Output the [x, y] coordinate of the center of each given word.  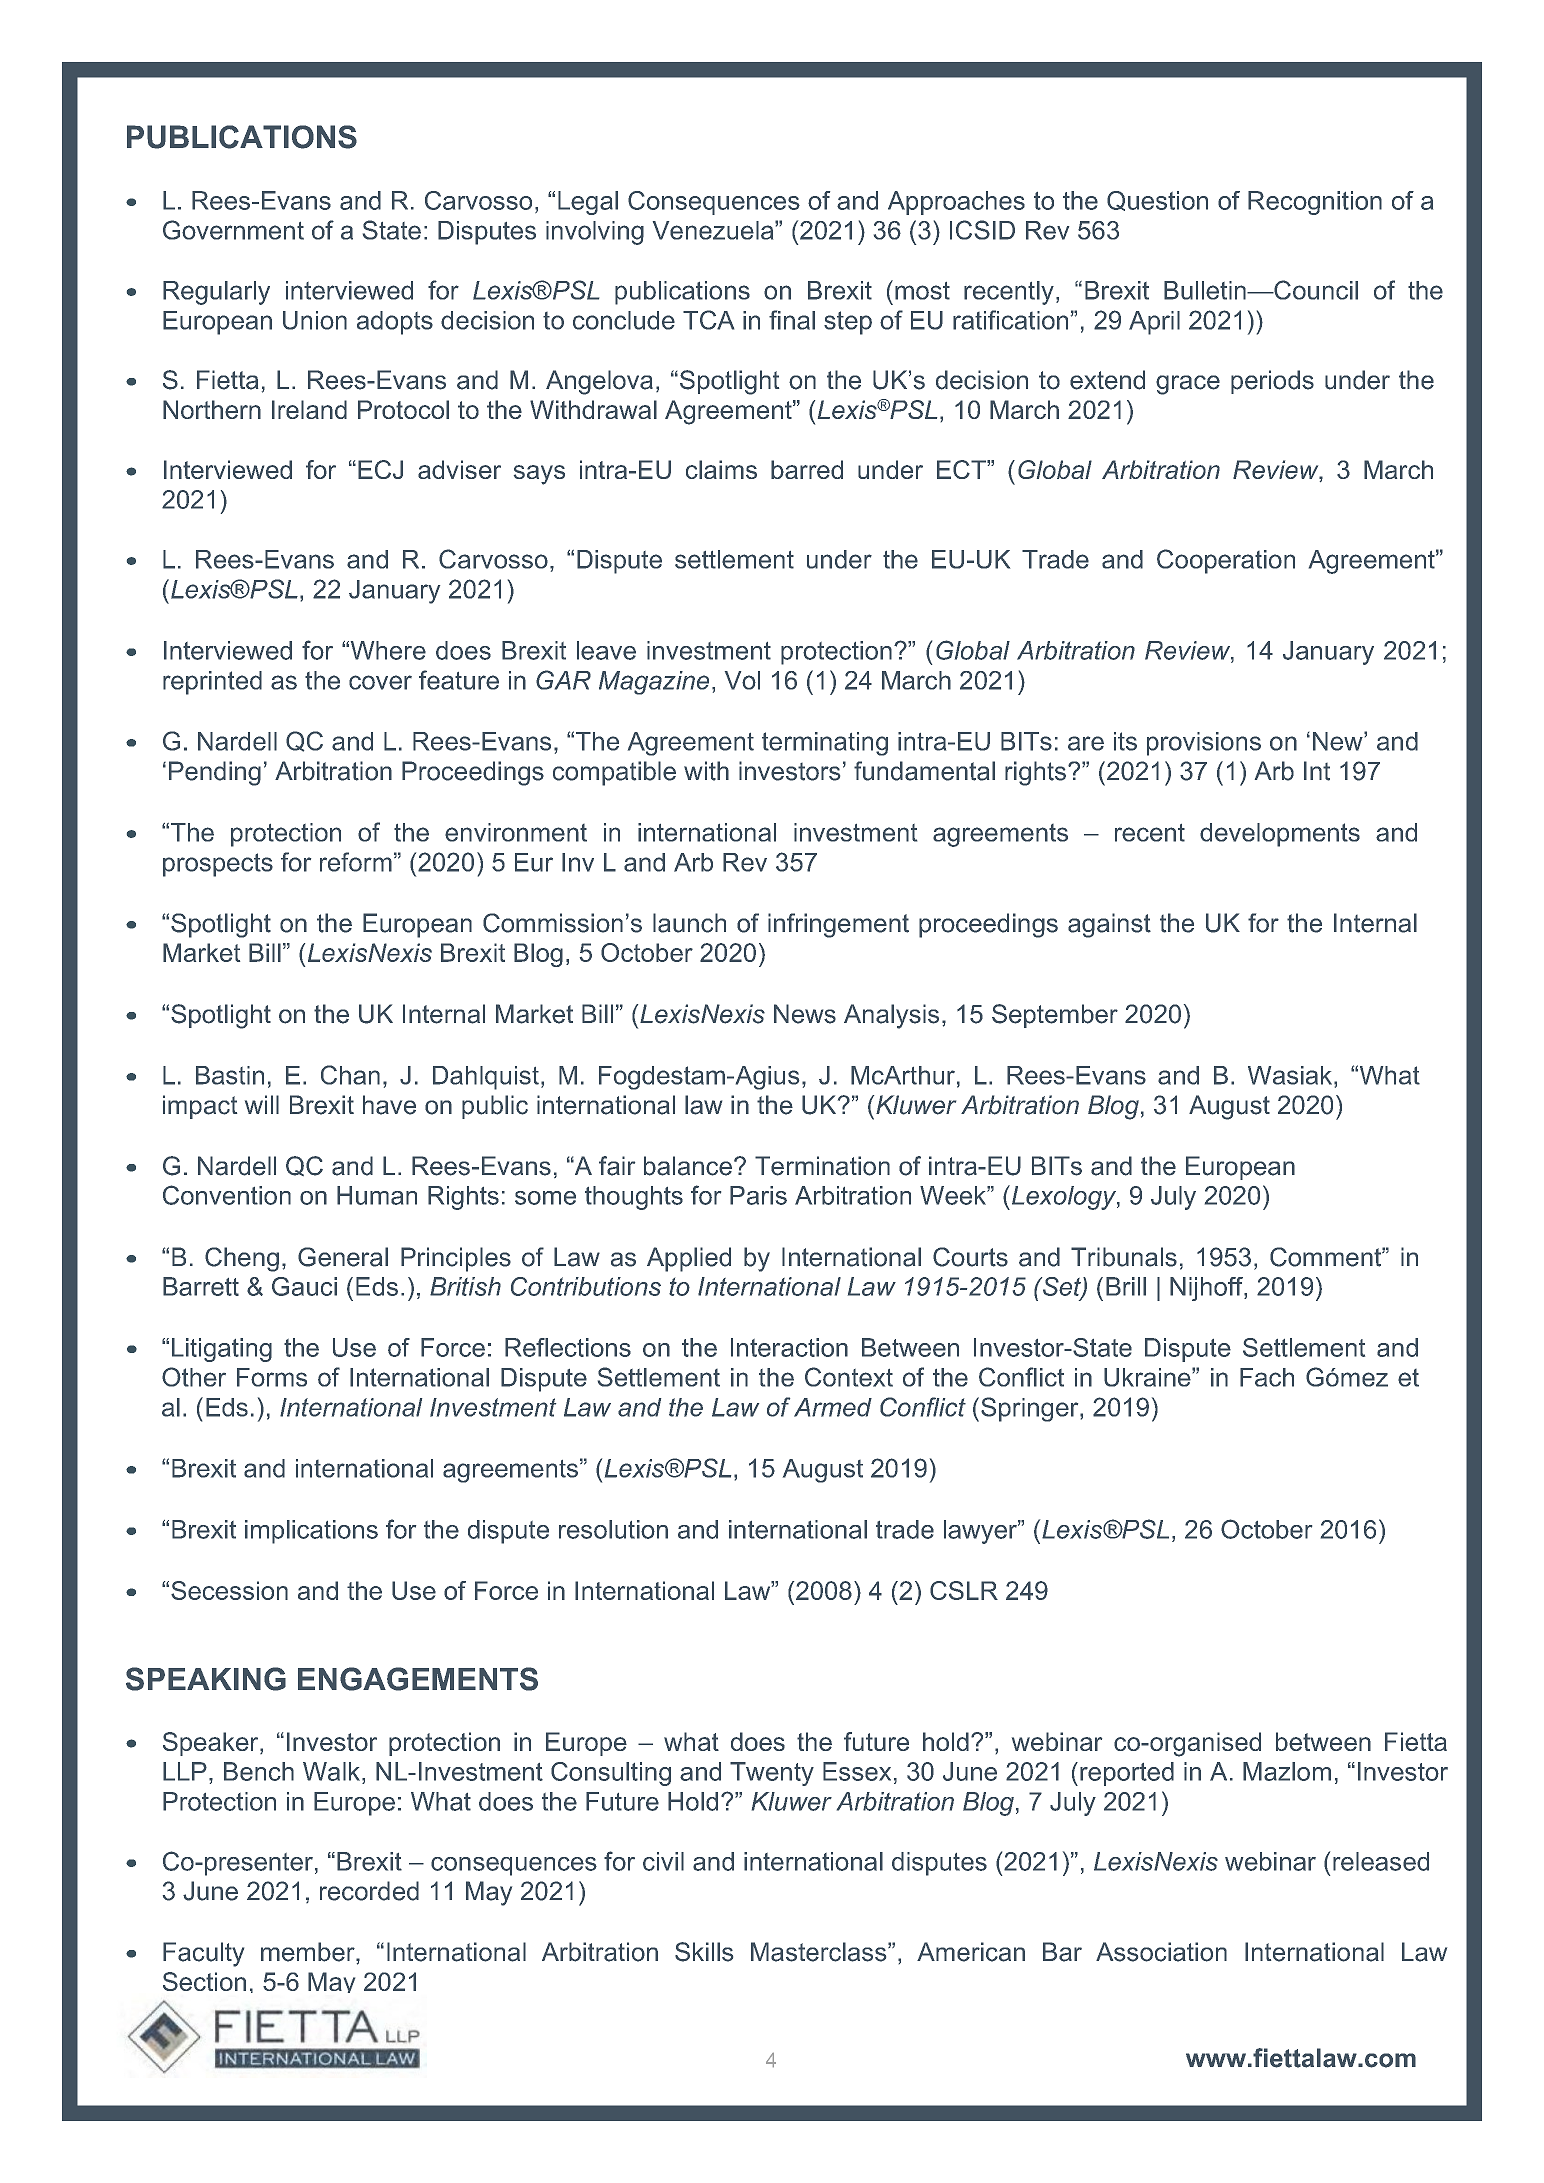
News [805, 1014]
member [309, 1952]
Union [315, 320]
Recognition [1315, 203]
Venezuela [714, 230]
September [1055, 1016]
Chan [350, 1075]
